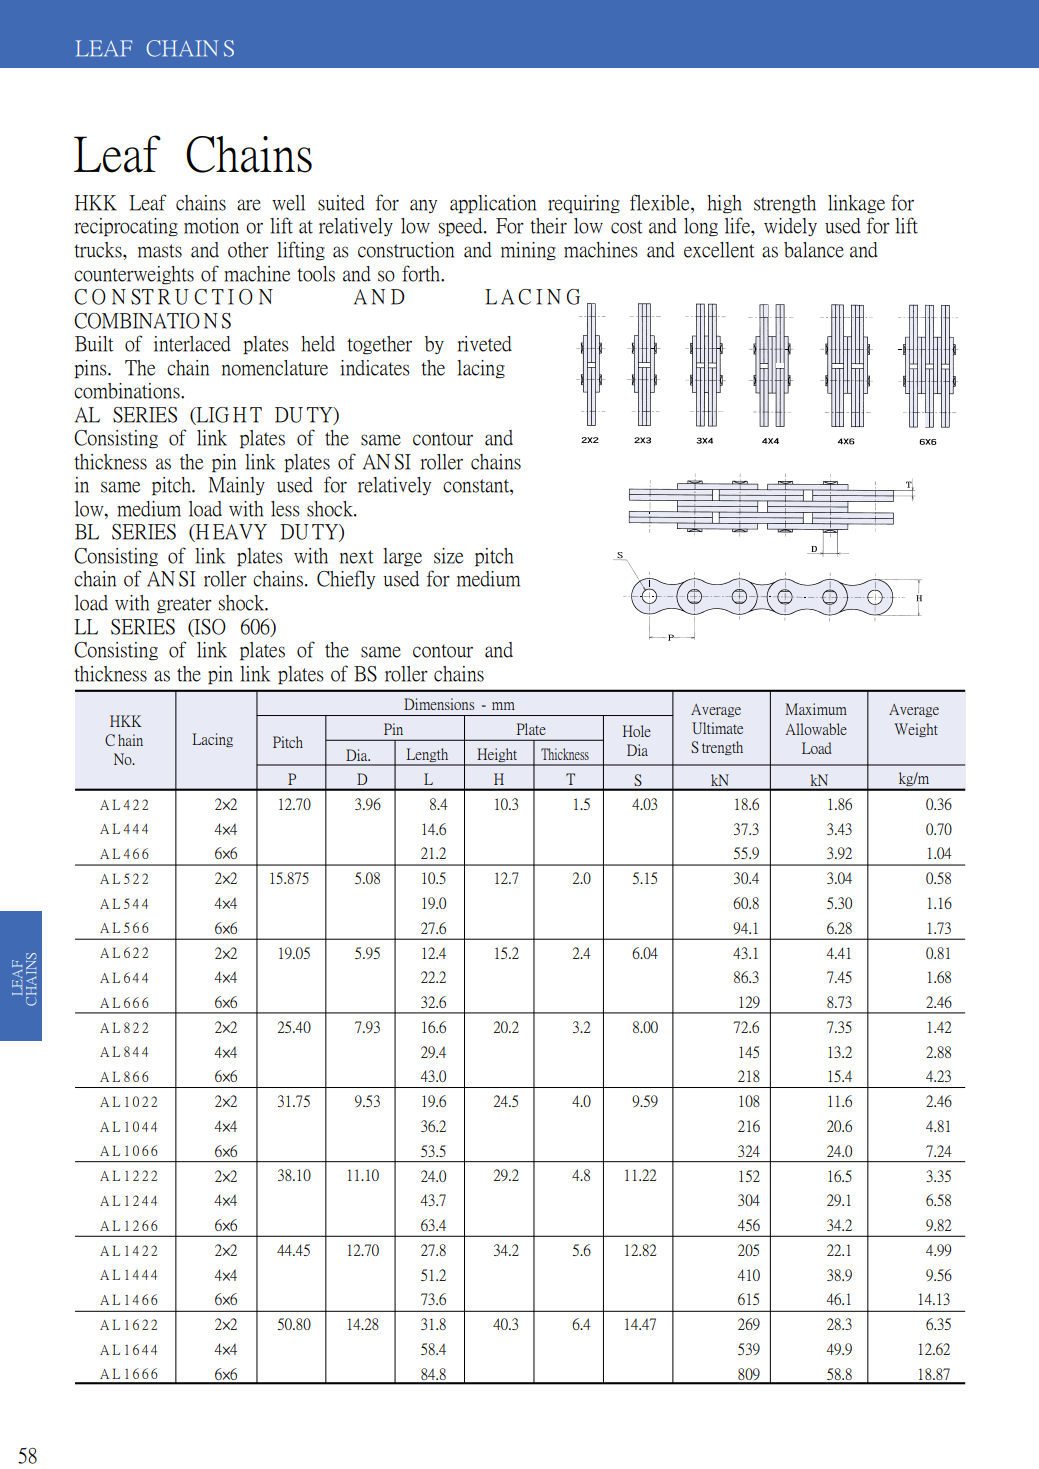  Describe the element at coordinates (462, 227) in the screenshot. I see `speed` at that location.
